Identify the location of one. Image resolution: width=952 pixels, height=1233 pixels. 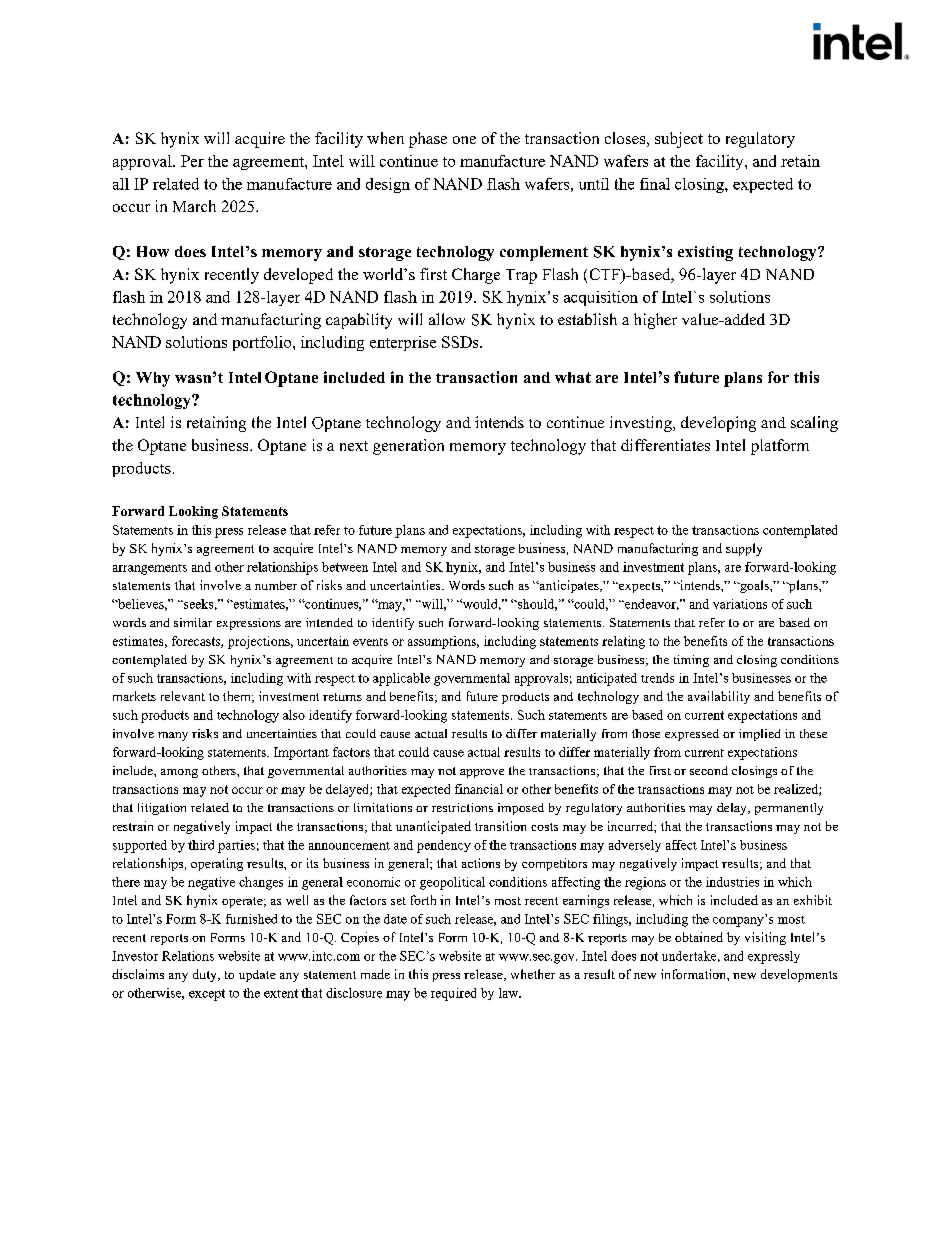
(464, 140).
